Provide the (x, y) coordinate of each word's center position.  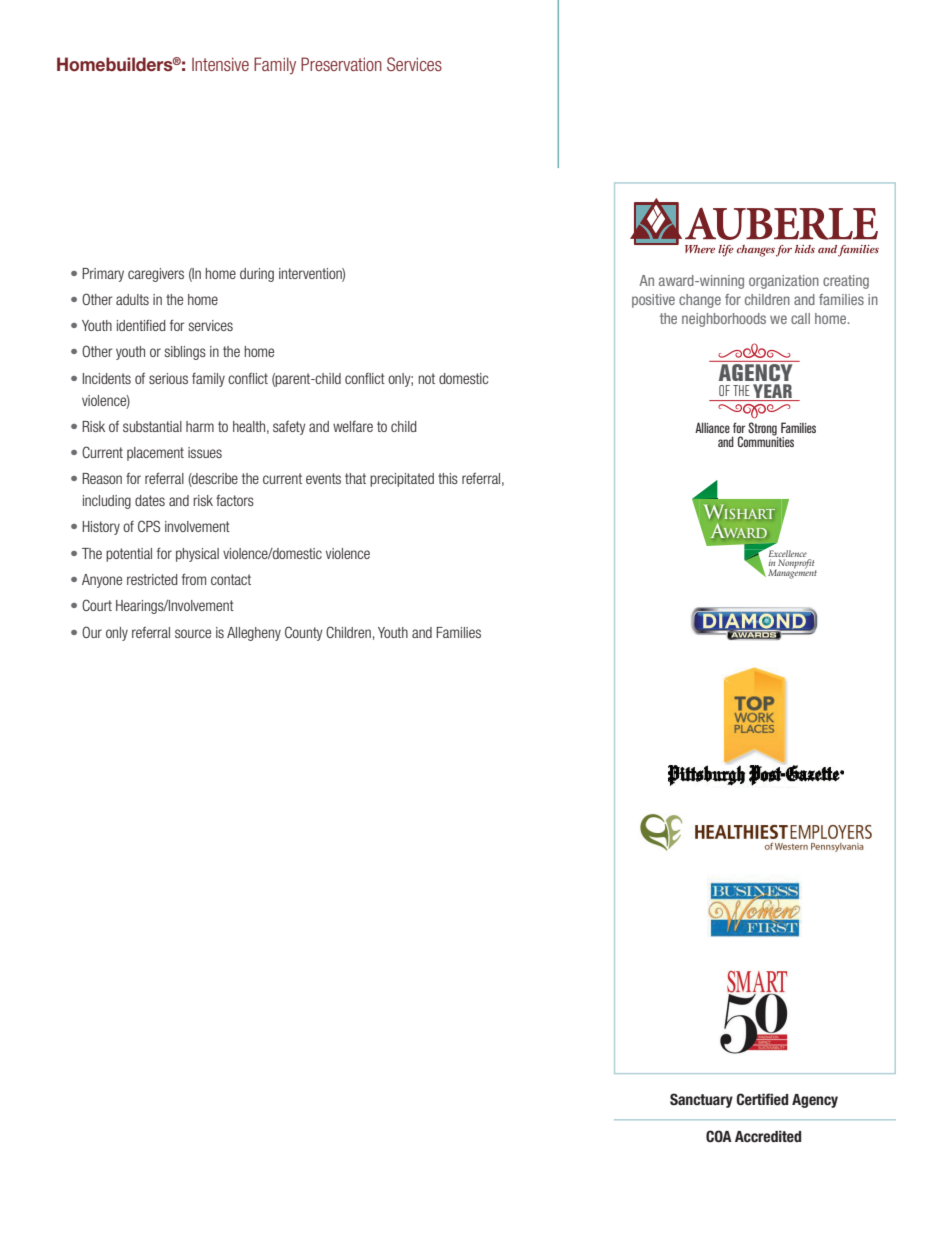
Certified (762, 1099)
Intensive (220, 64)
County (304, 633)
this (448, 478)
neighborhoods (724, 320)
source (193, 633)
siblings (185, 353)
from (194, 579)
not (427, 378)
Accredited (768, 1136)
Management (792, 573)
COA (719, 1136)
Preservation (341, 64)
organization (784, 282)
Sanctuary (701, 1100)
